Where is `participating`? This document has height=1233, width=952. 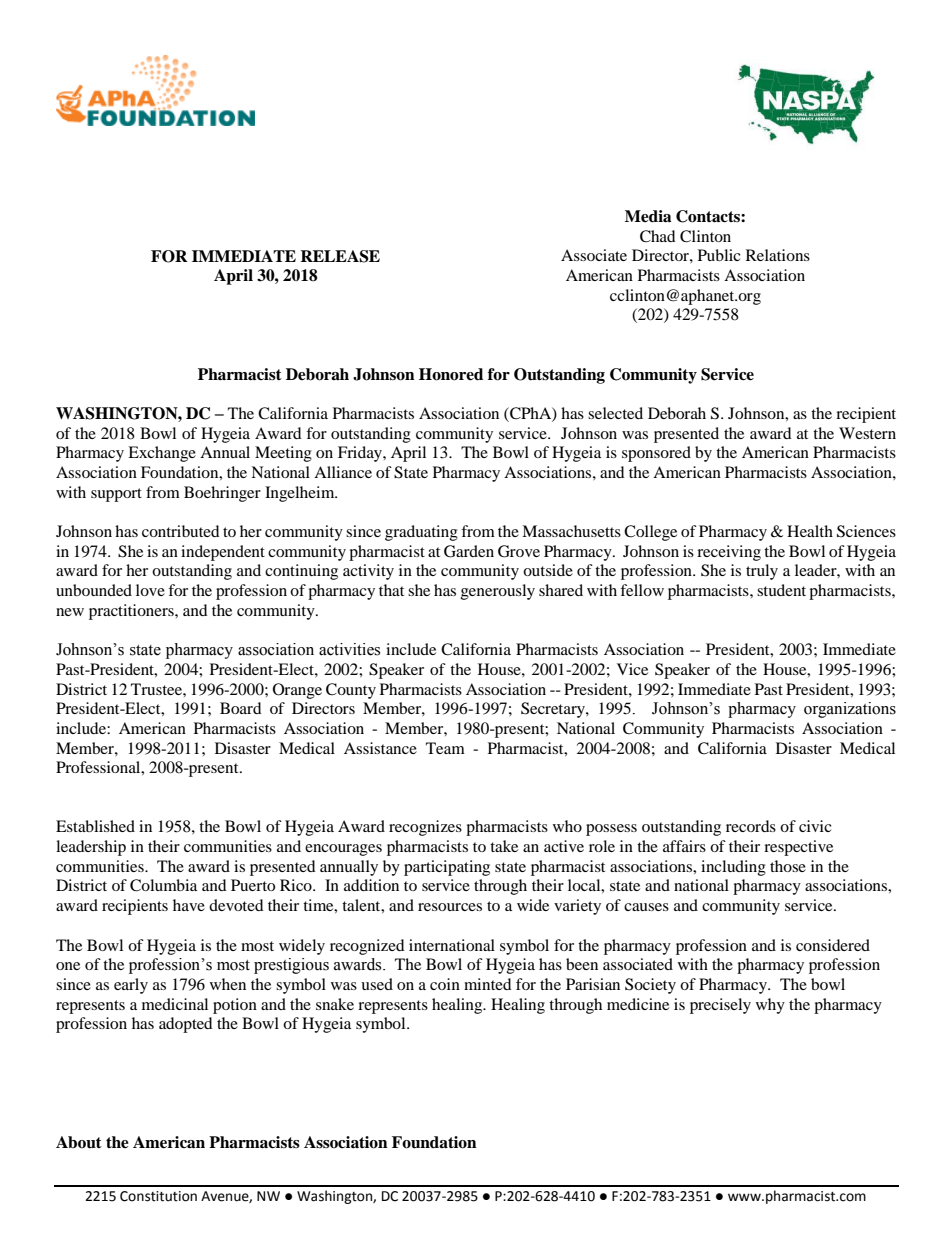 participating is located at coordinates (447, 868).
